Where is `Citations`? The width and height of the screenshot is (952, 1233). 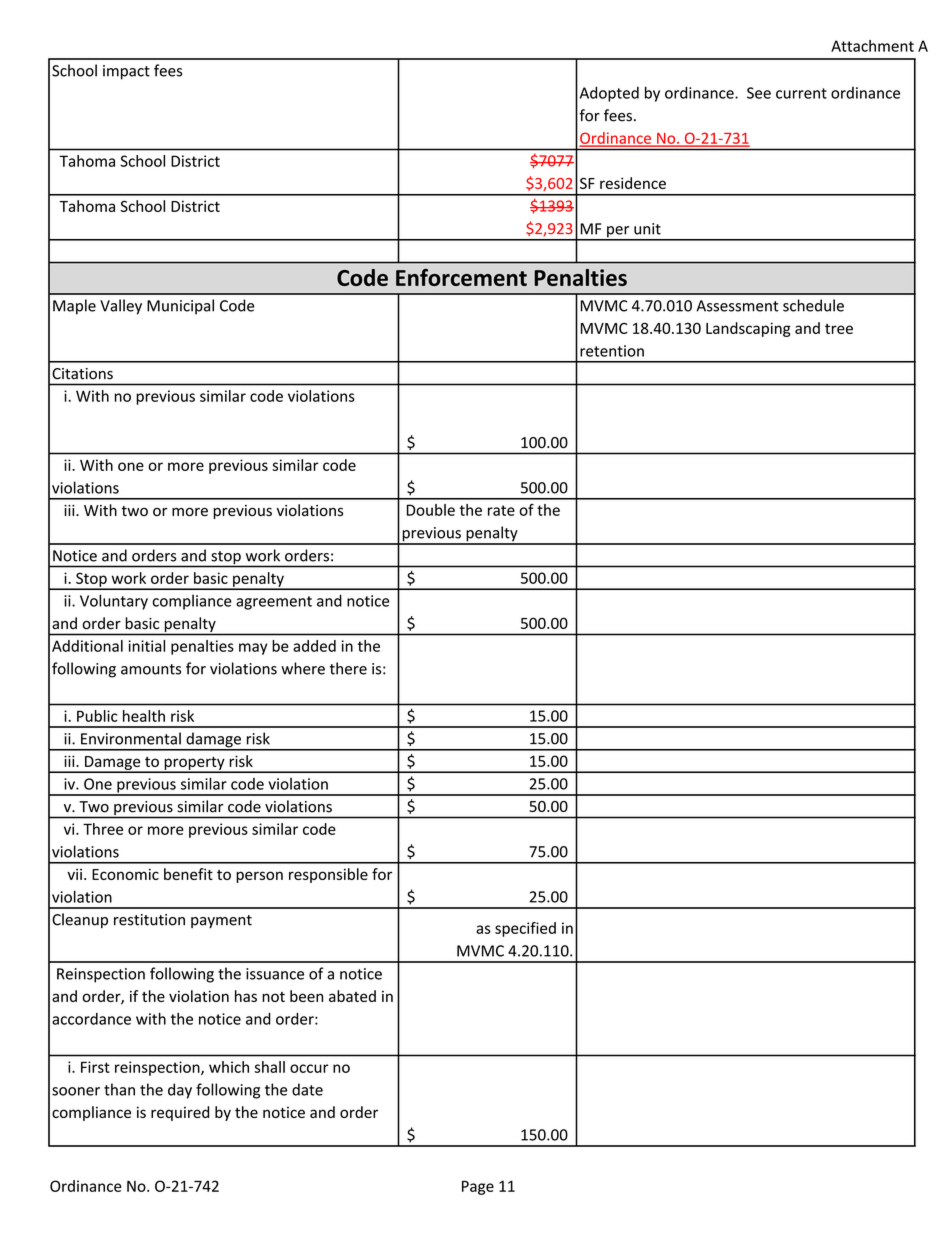
Citations is located at coordinates (82, 374).
